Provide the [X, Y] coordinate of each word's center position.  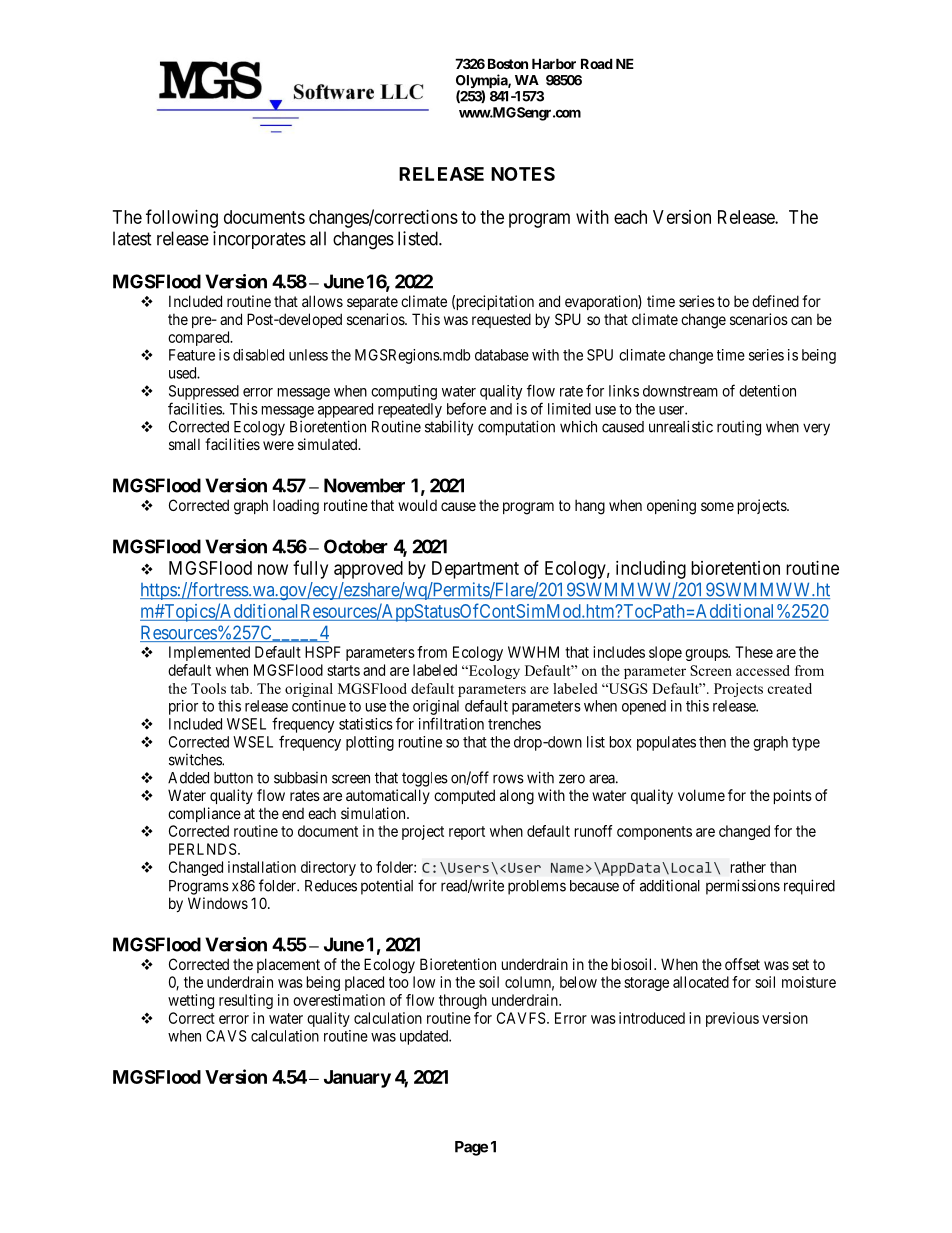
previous [732, 1019]
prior [183, 707]
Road [597, 63]
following [182, 218]
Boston [508, 63]
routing [739, 428]
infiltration [451, 723]
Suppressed [204, 392]
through [463, 1001]
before [466, 408]
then [712, 742]
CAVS [226, 1036]
